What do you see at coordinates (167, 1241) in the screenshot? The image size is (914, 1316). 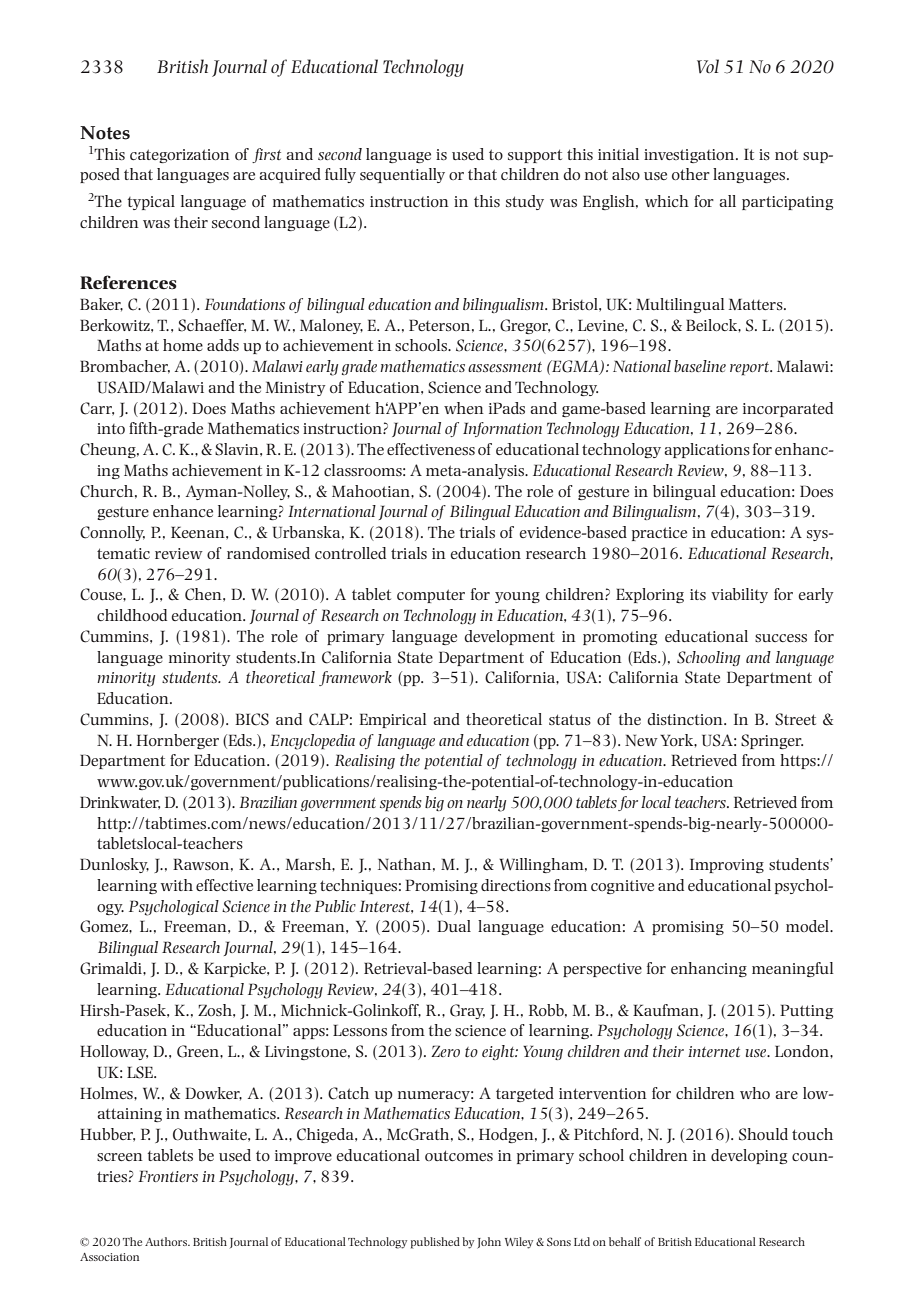 I see `Authors` at bounding box center [167, 1241].
